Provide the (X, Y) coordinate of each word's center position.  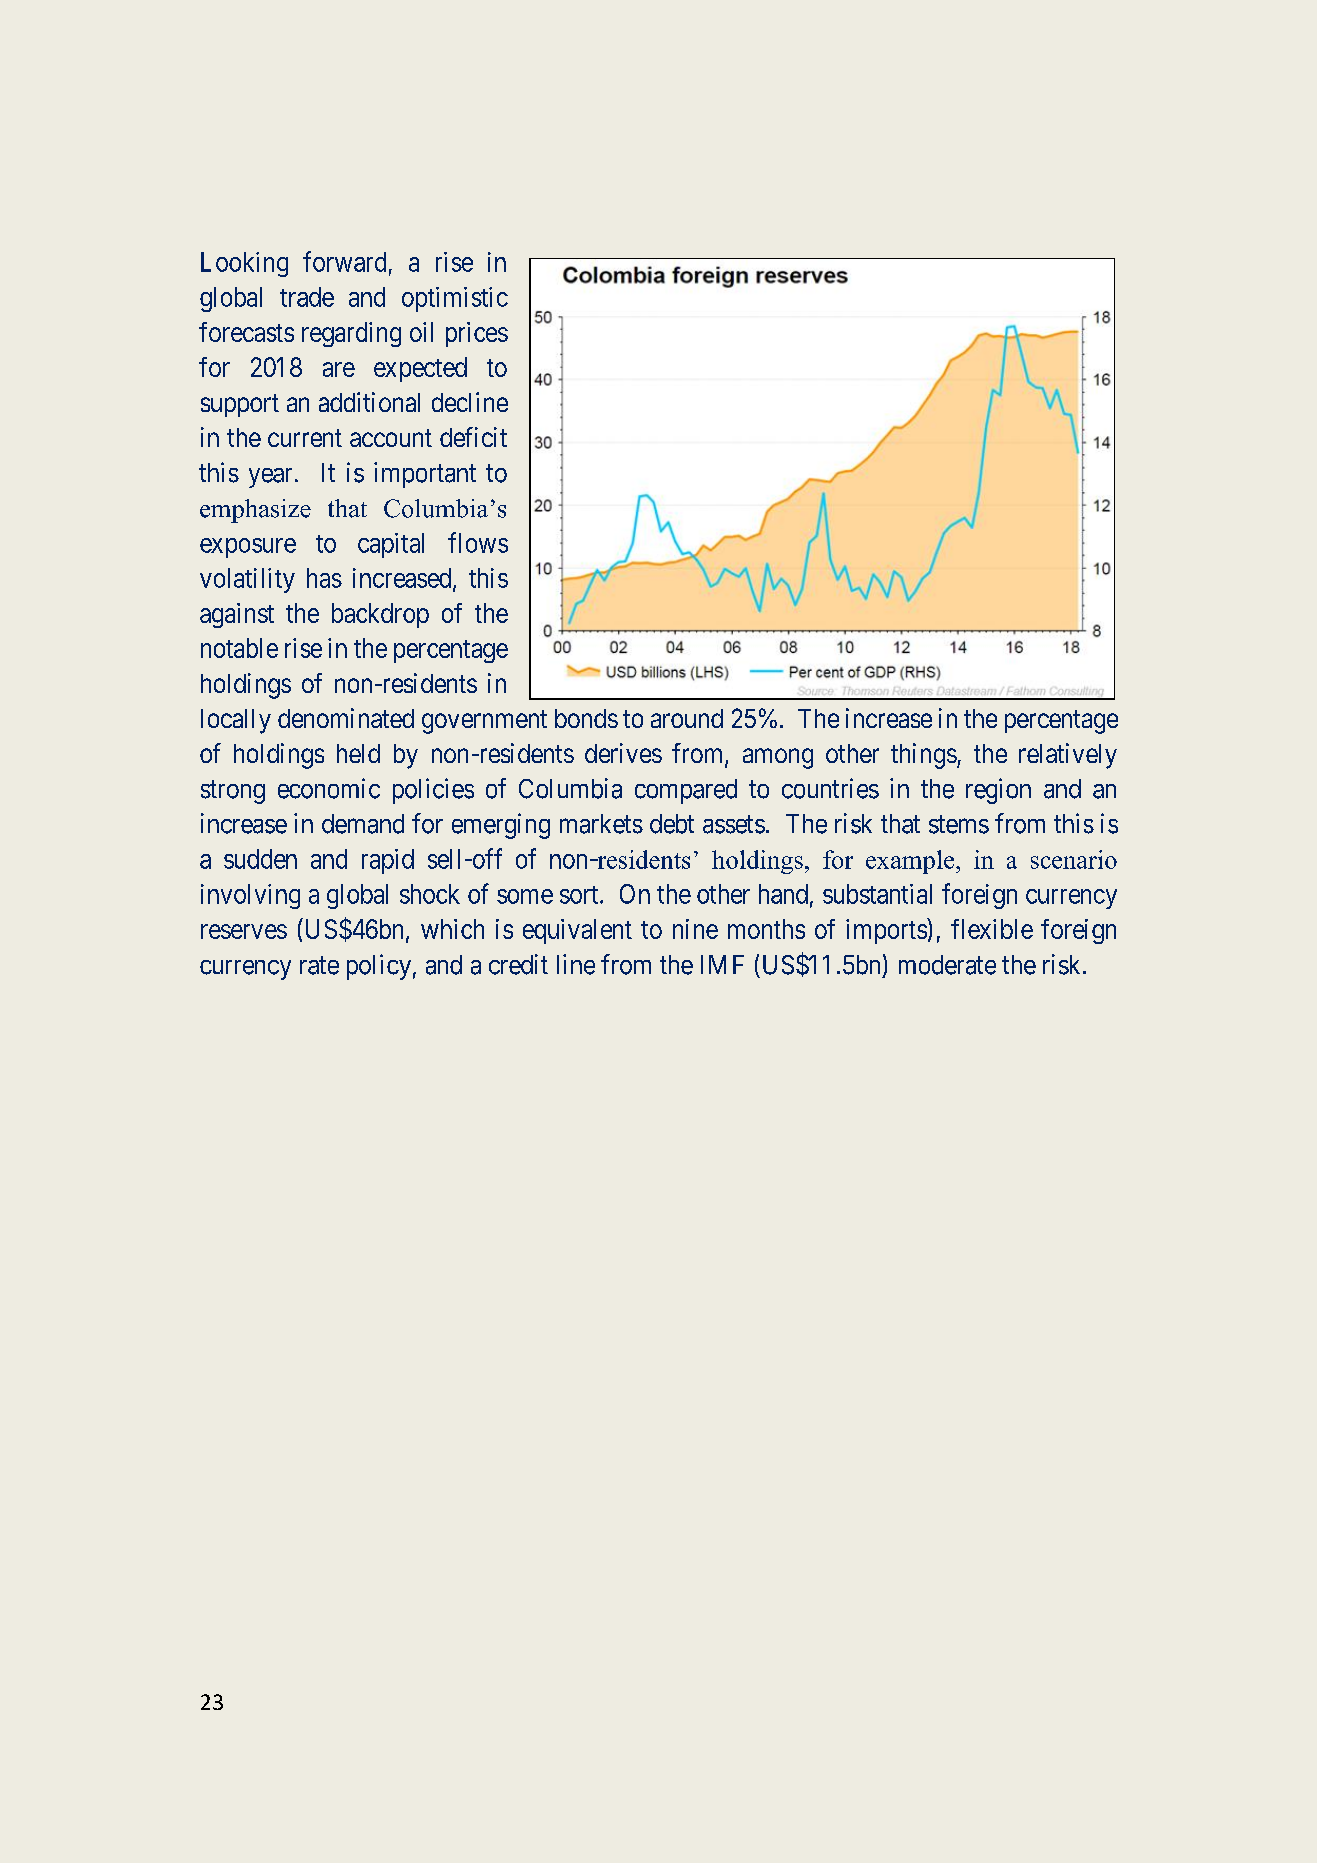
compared (686, 791)
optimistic (455, 299)
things (924, 756)
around (687, 718)
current (305, 438)
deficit (473, 437)
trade (307, 297)
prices (477, 334)
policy (379, 967)
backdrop (380, 615)
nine (695, 929)
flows (478, 542)
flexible (992, 929)
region (998, 791)
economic (329, 788)
